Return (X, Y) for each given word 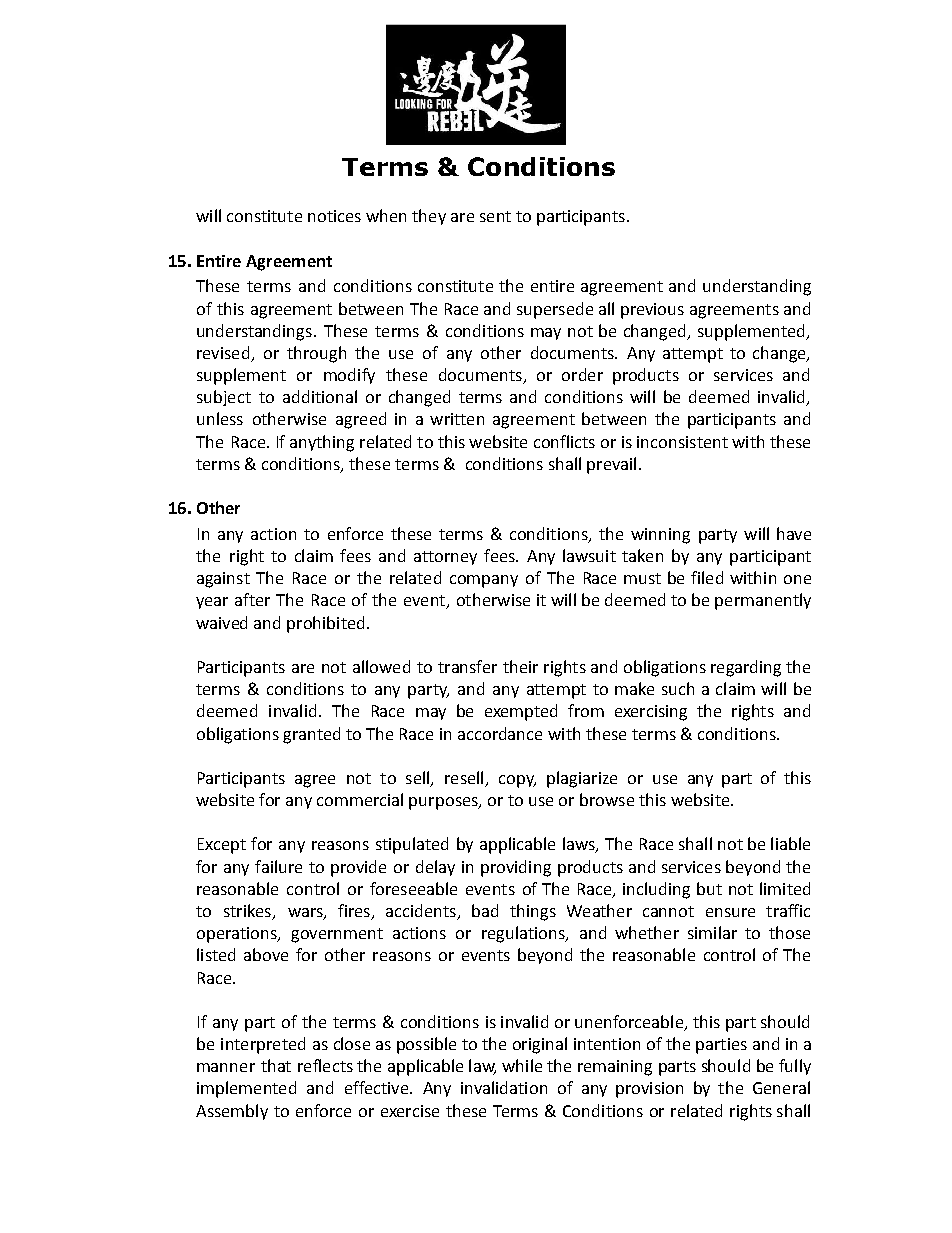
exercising (651, 713)
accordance (500, 733)
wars (306, 914)
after (252, 599)
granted (311, 735)
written (457, 419)
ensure (730, 912)
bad (485, 910)
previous (652, 311)
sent (495, 216)
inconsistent (682, 442)
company (484, 581)
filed (707, 577)
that (276, 1065)
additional (320, 396)
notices (334, 216)
